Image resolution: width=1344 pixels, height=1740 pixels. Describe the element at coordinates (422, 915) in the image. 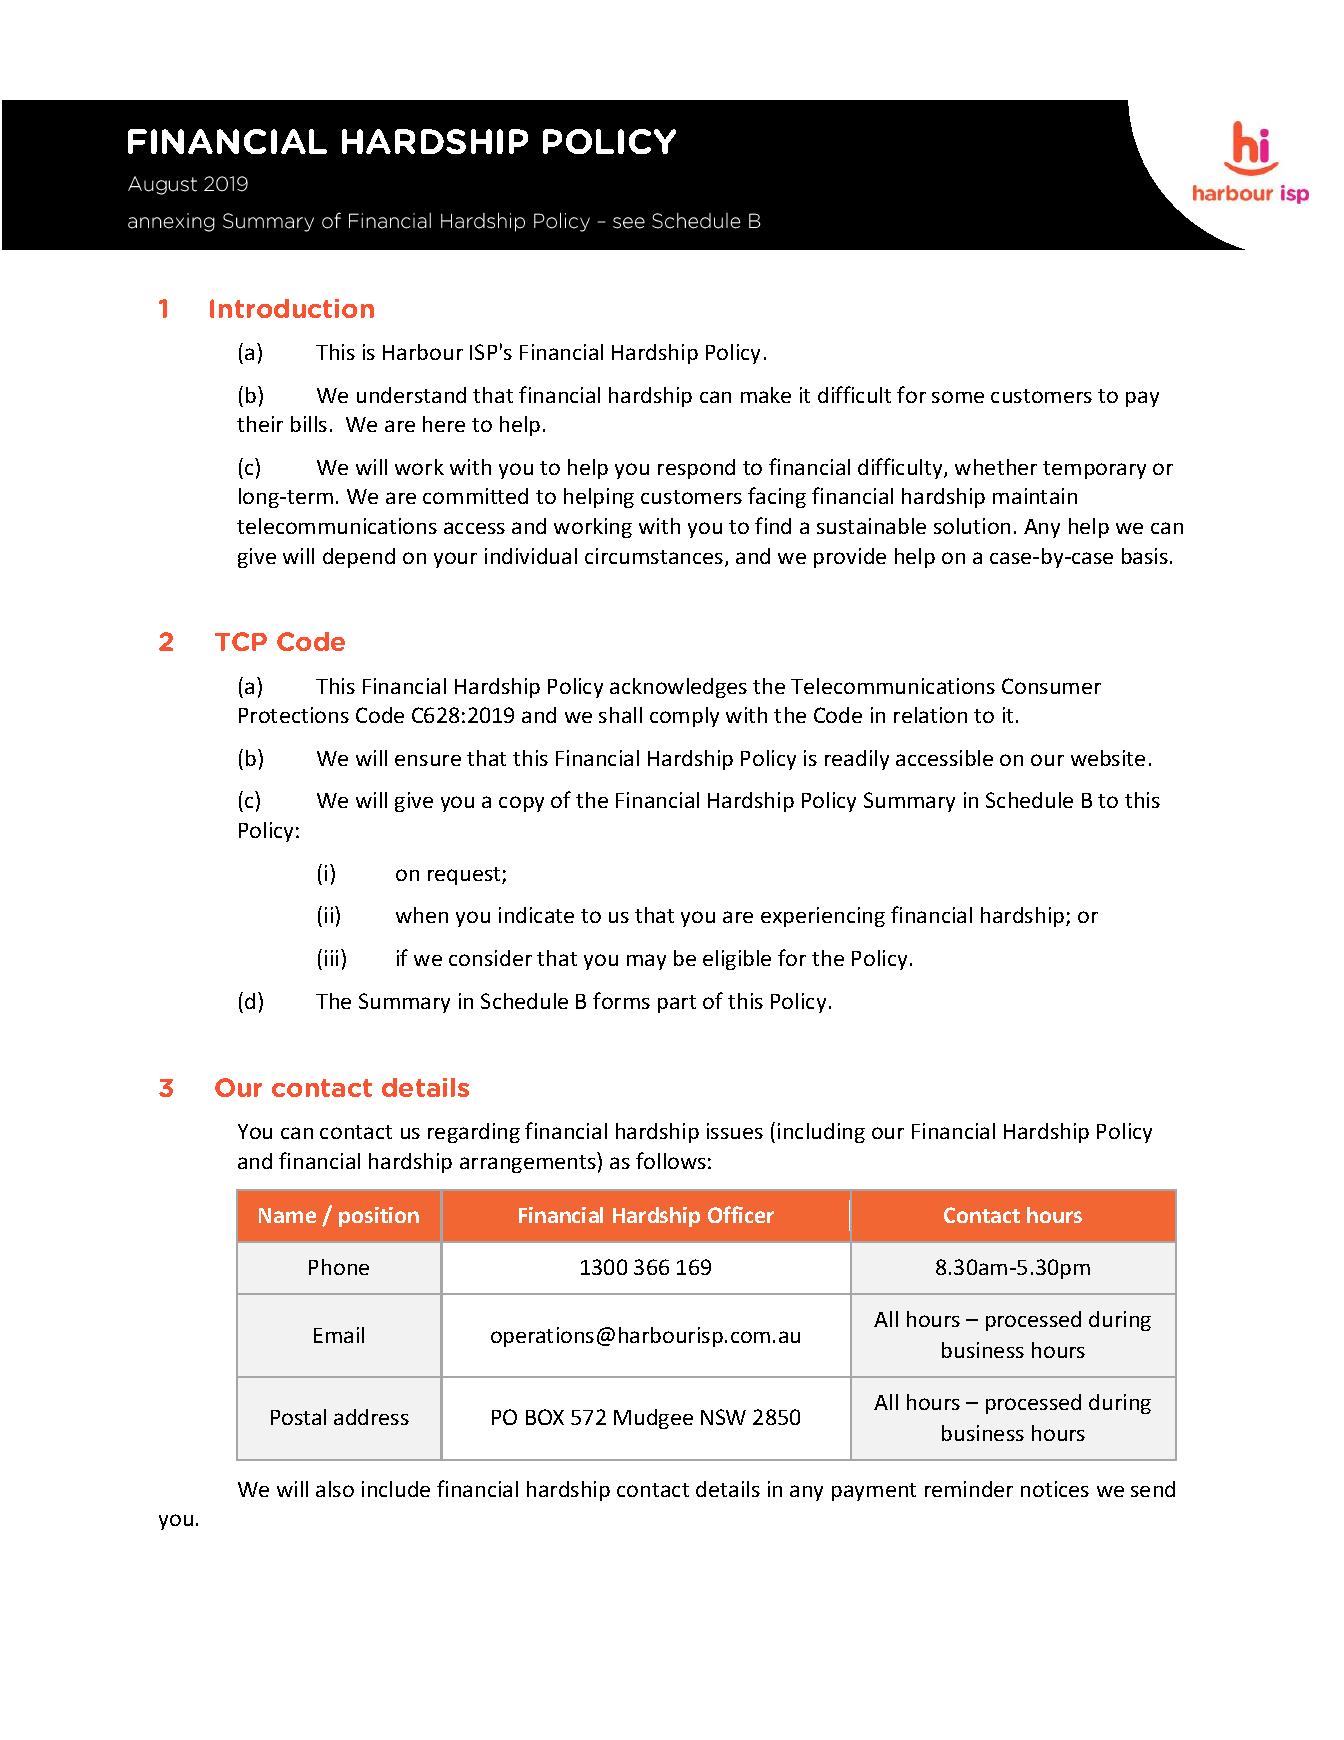

I see `when` at that location.
